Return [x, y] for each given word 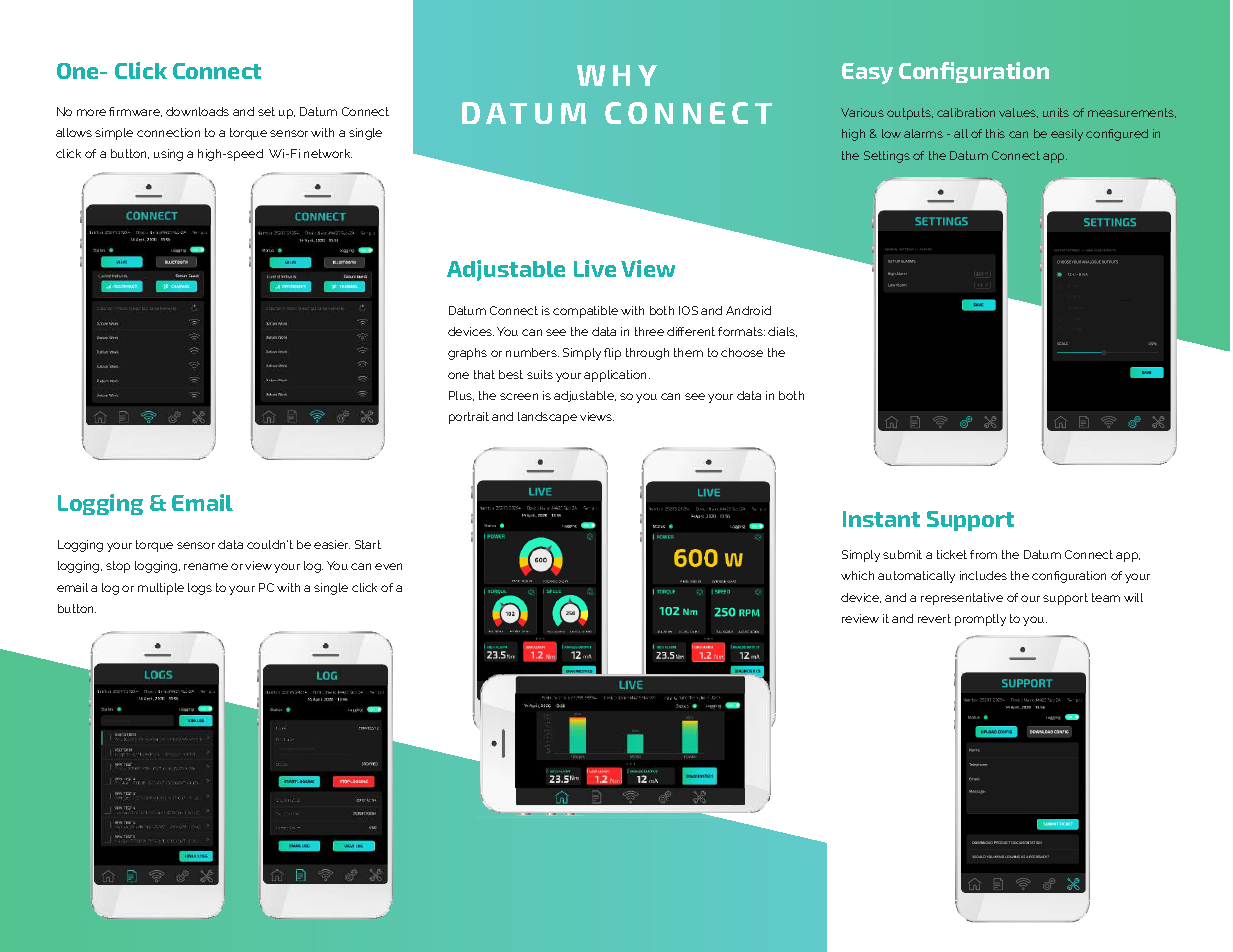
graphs [467, 354]
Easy [867, 73]
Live [595, 268]
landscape [547, 418]
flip [612, 354]
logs [200, 589]
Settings [887, 157]
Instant [881, 519]
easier [332, 544]
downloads [197, 111]
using [168, 155]
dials [782, 332]
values [1018, 113]
